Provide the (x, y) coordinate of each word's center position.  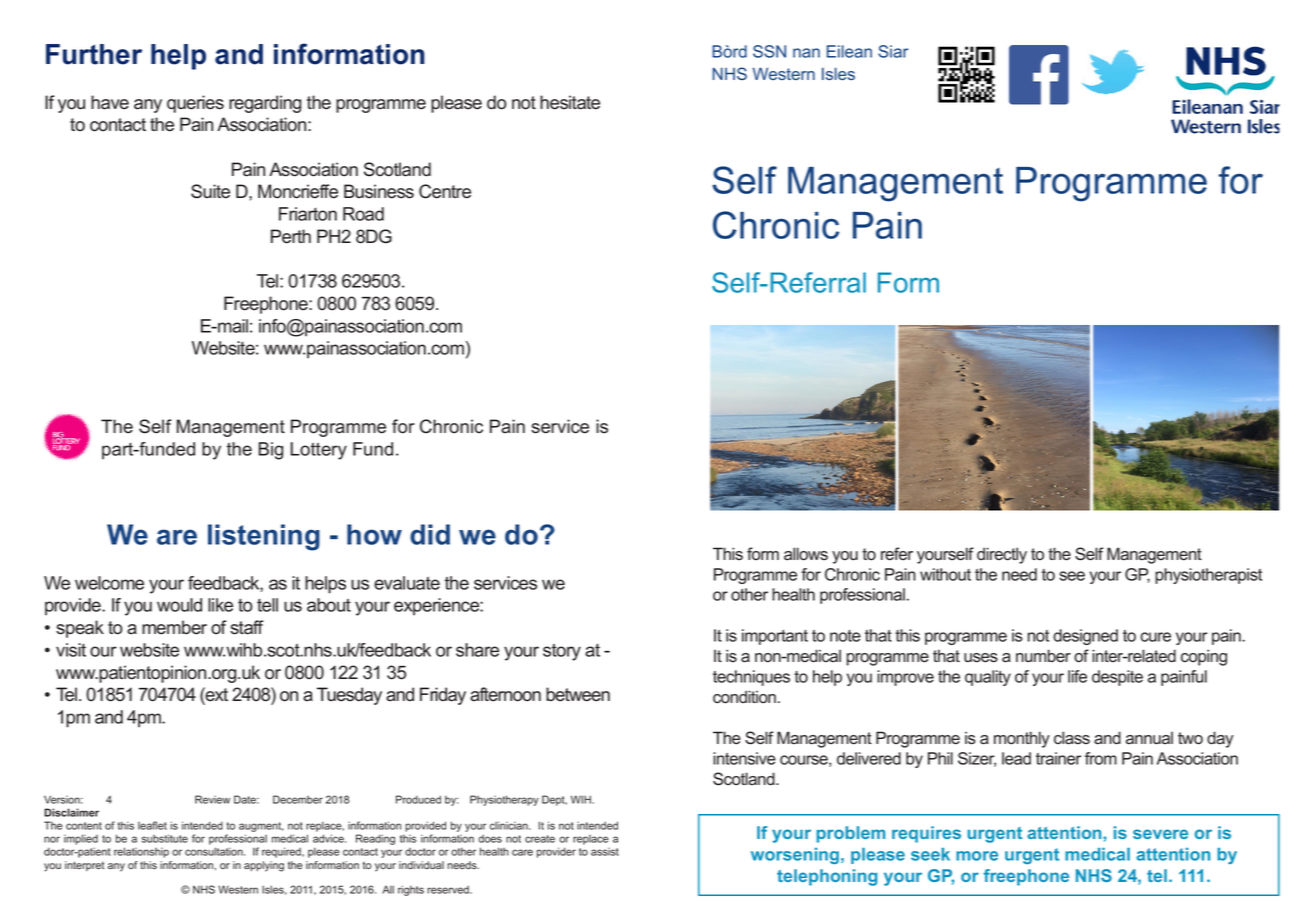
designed (1085, 637)
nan (806, 53)
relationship (141, 852)
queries (195, 104)
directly (1002, 555)
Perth (291, 236)
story (562, 652)
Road (363, 214)
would (179, 605)
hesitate (570, 102)
